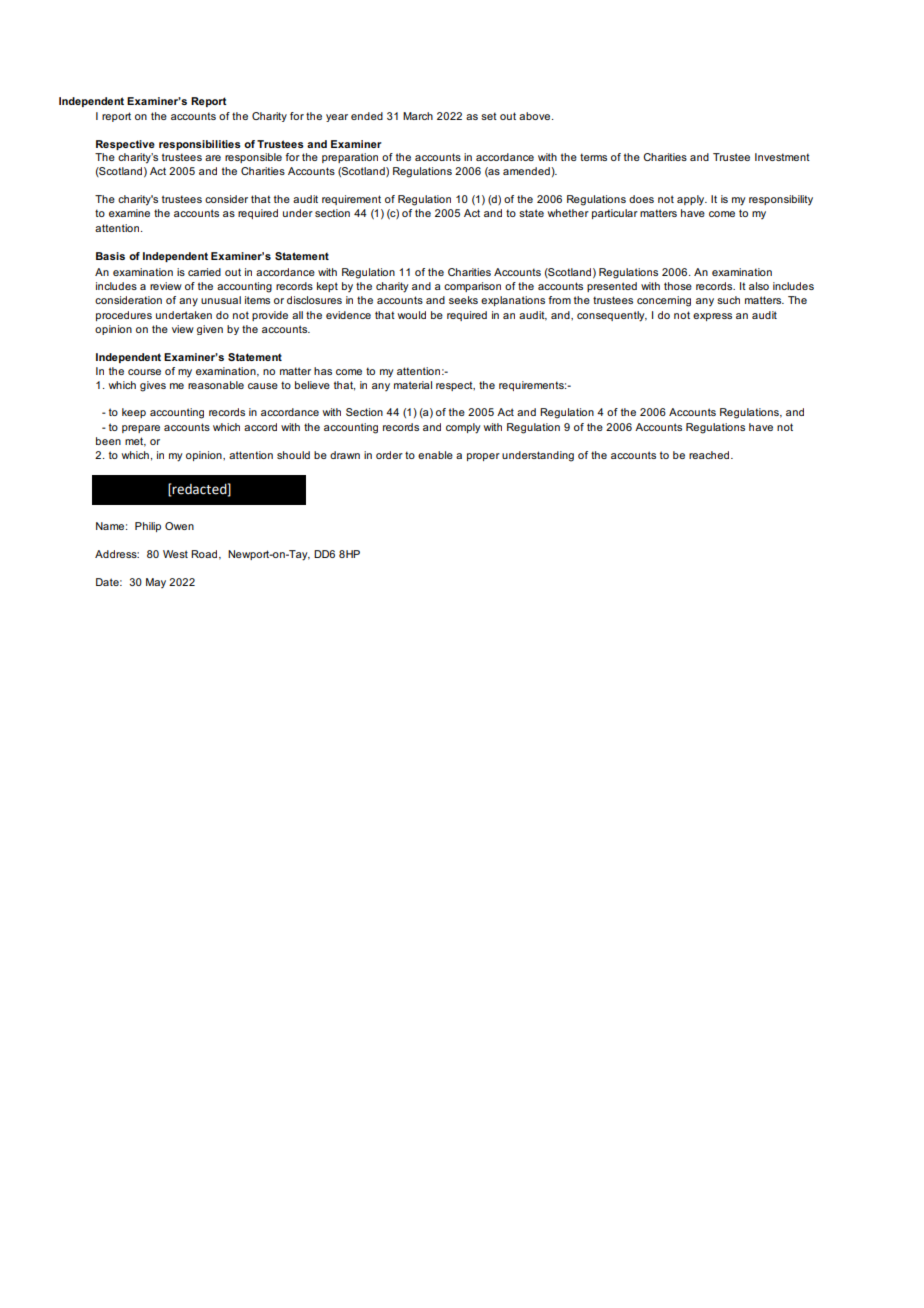  What do you see at coordinates (710, 455) in the screenshot?
I see `reached` at bounding box center [710, 455].
